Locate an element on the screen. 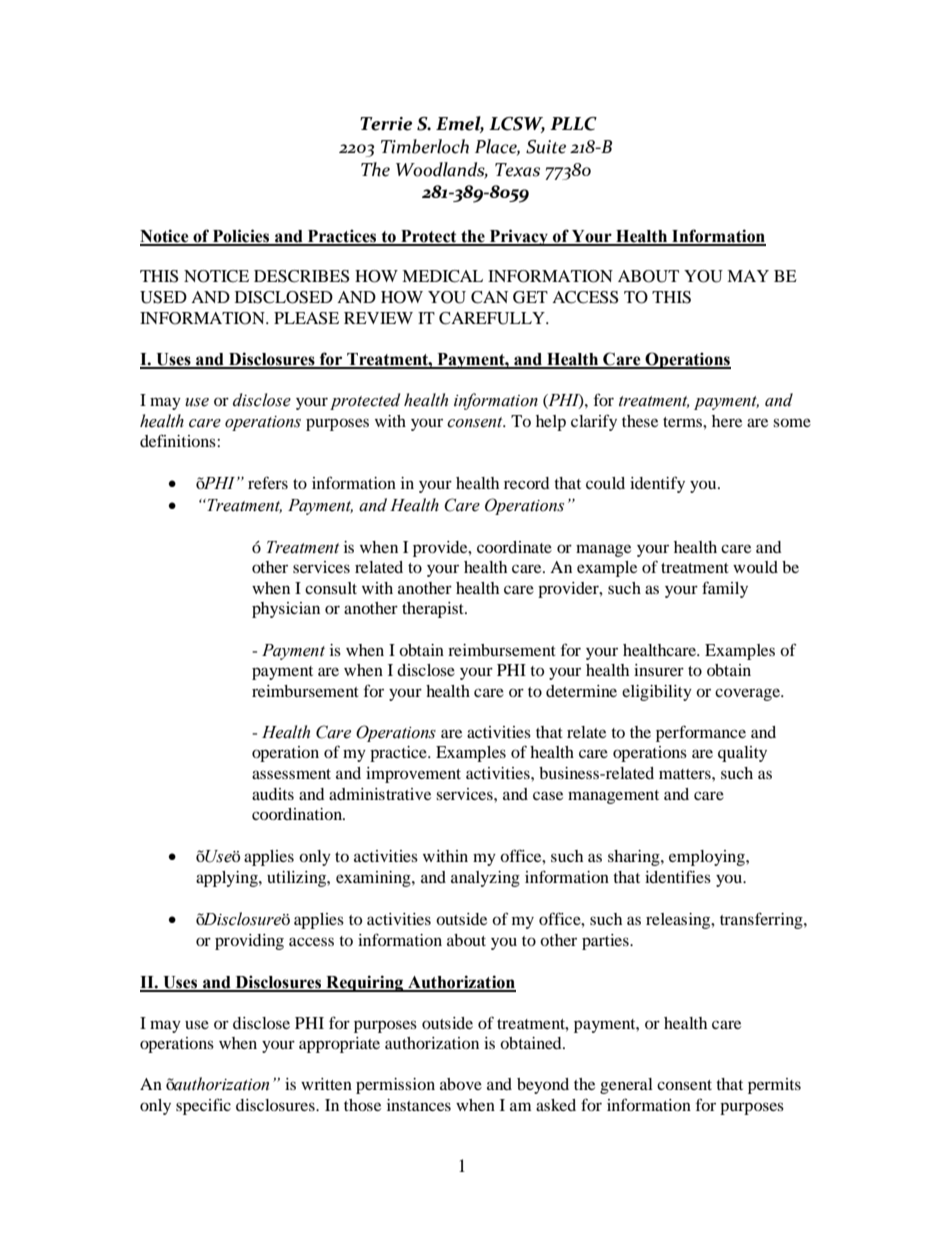 This screenshot has height=1233, width=952. PLLC is located at coordinates (573, 124).
